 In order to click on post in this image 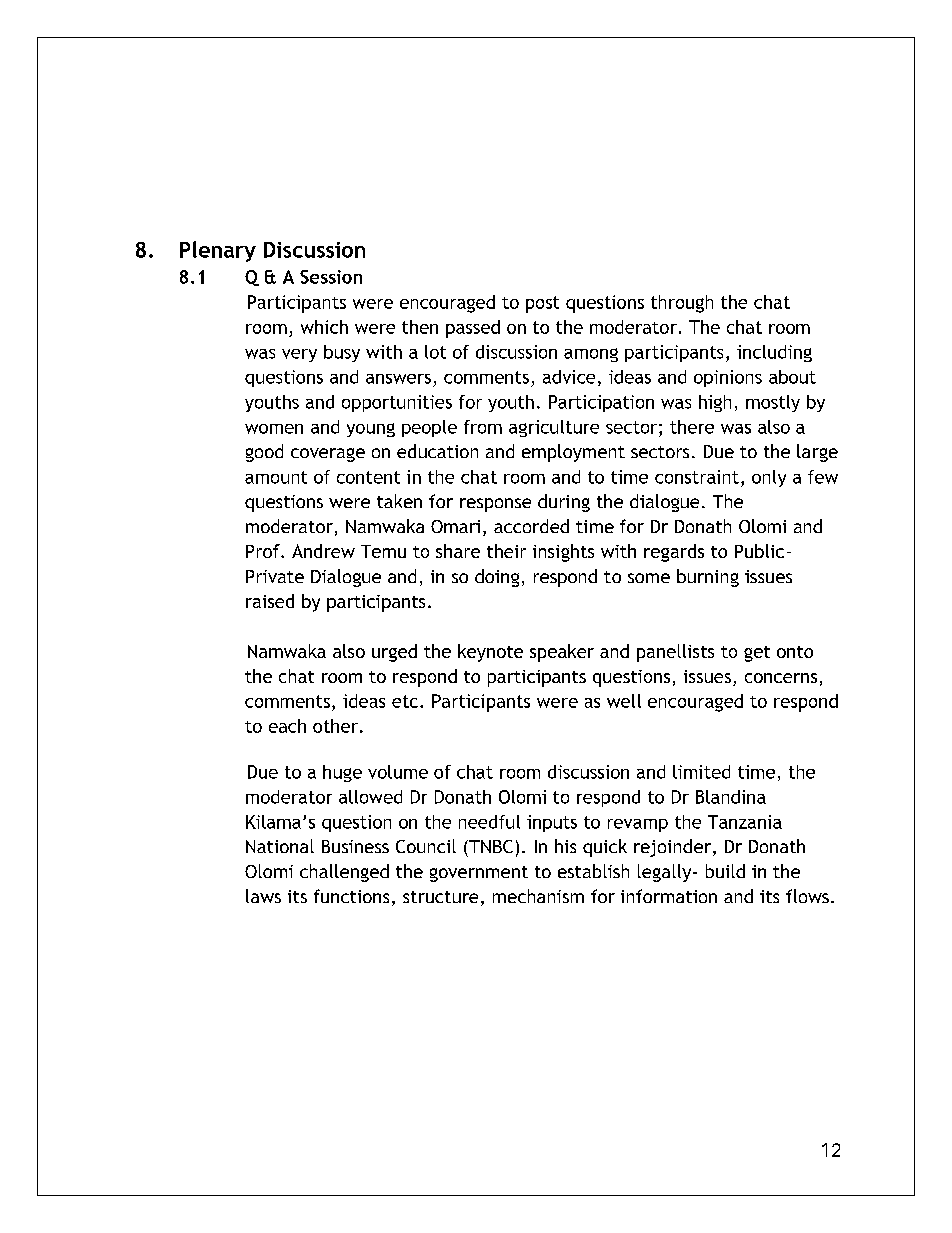, I will do `click(542, 304)`.
